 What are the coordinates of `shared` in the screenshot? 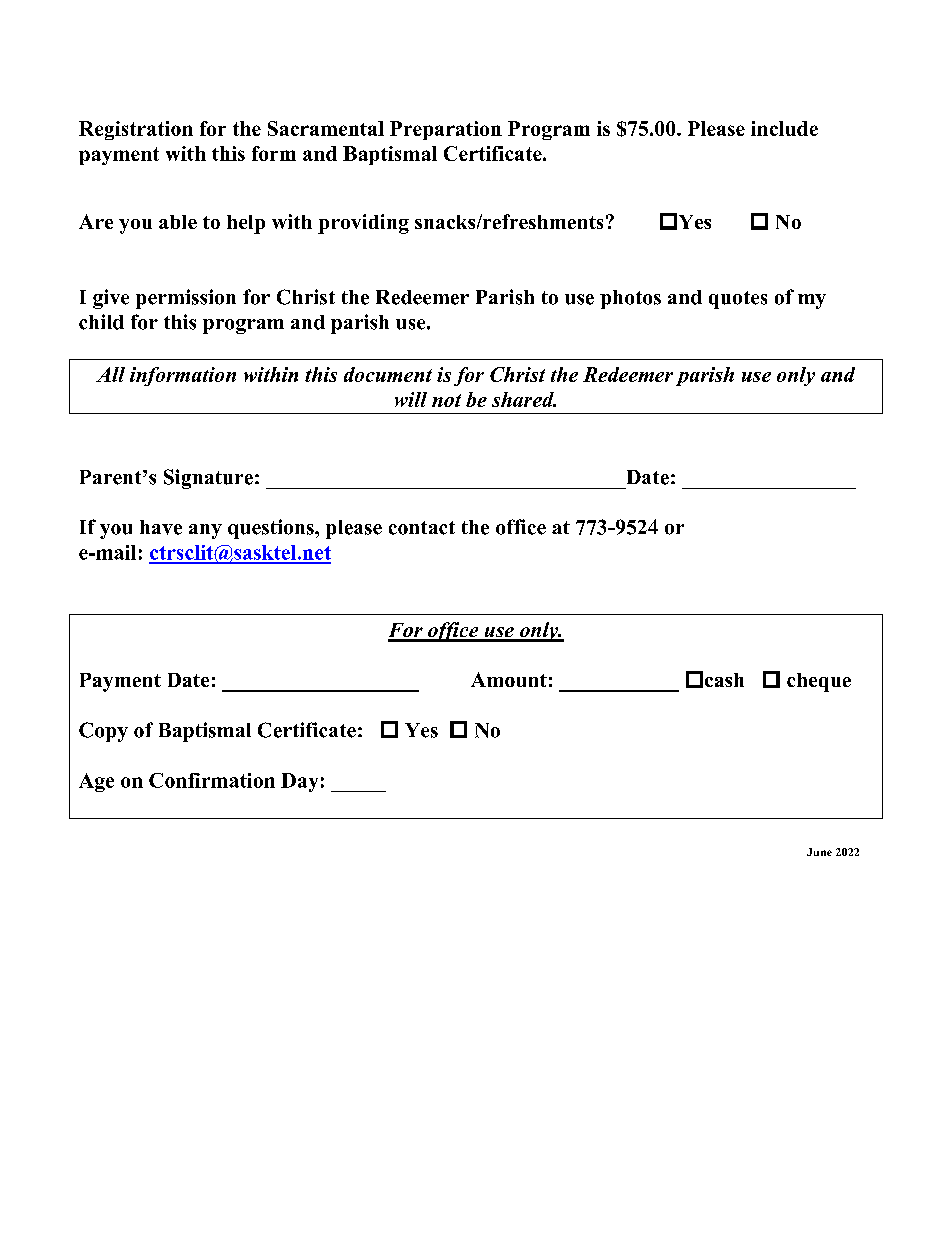 It's located at (524, 399).
